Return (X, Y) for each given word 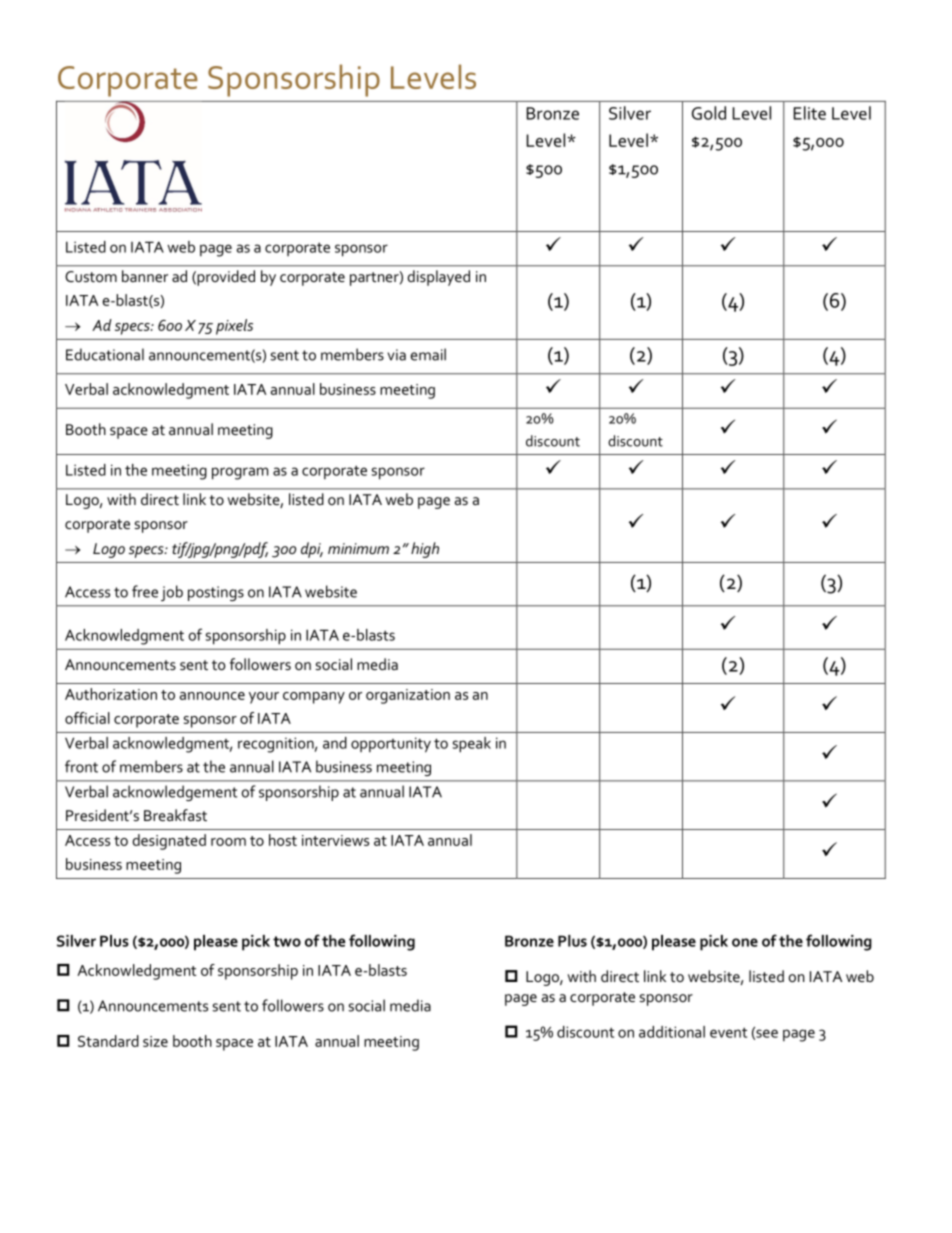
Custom (91, 276)
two (287, 941)
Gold (709, 113)
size (155, 1041)
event (728, 1033)
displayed (438, 278)
